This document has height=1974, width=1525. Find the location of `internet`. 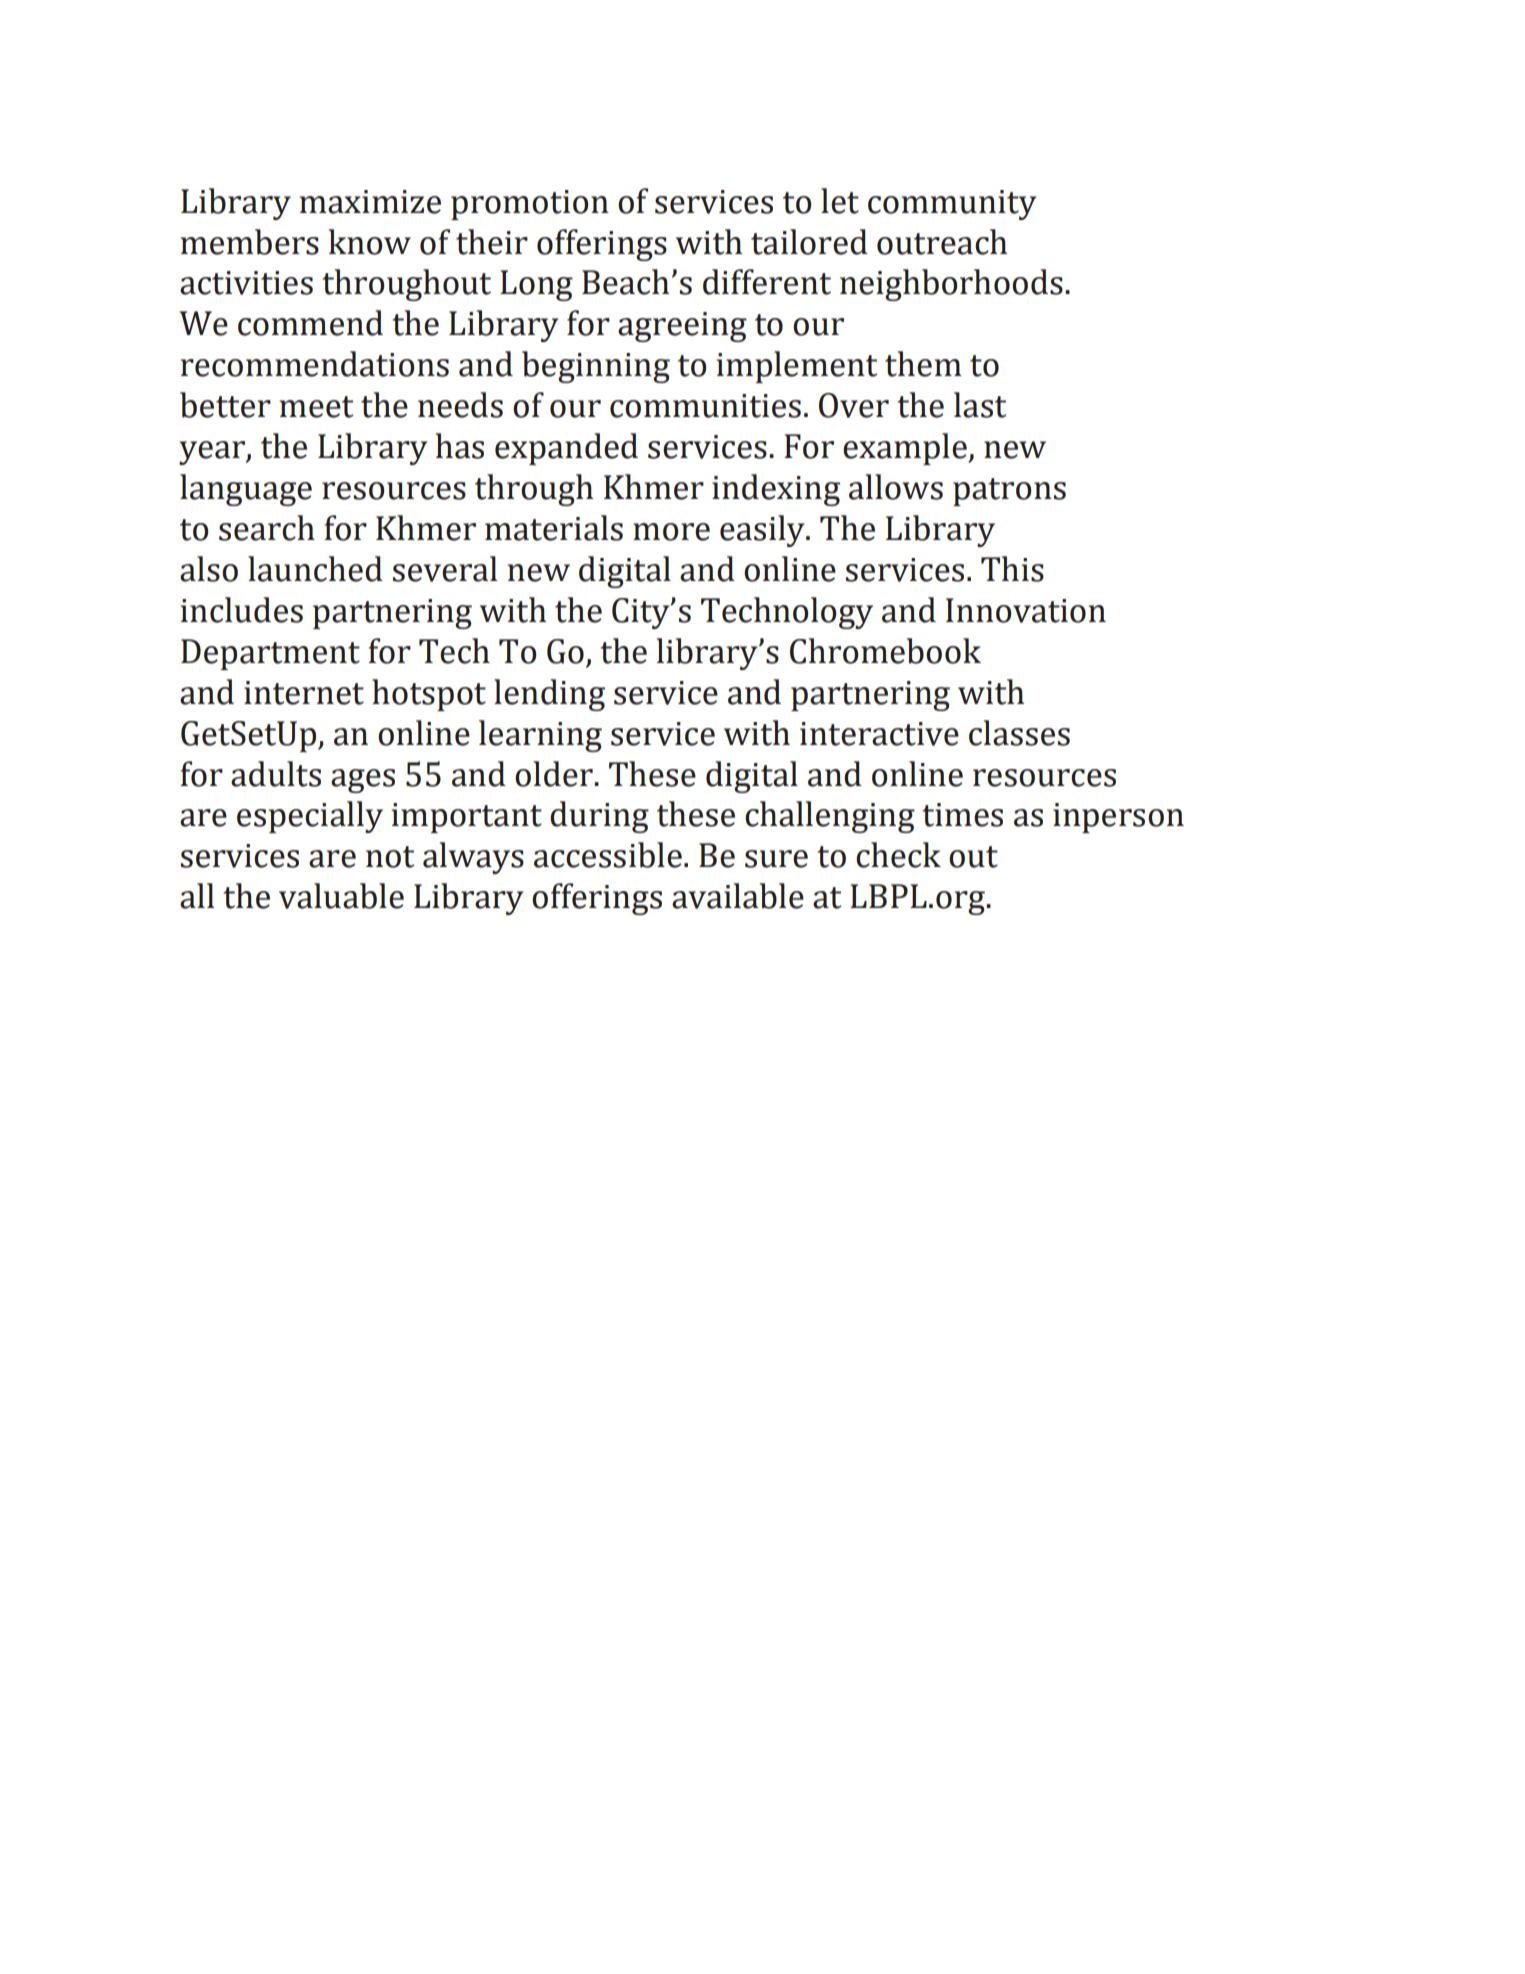

internet is located at coordinates (304, 693).
